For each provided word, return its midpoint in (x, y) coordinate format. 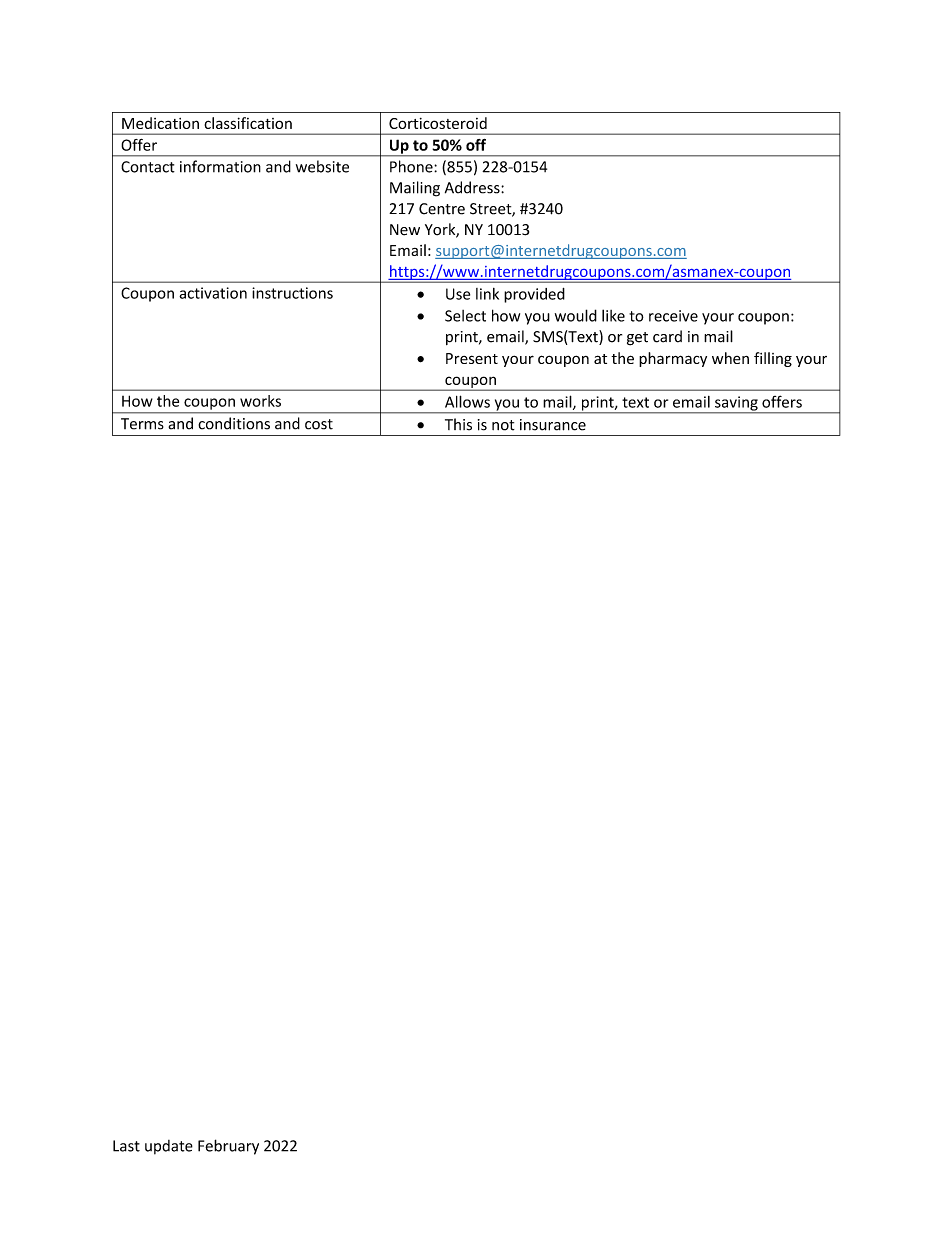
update (169, 1147)
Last (126, 1146)
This (458, 424)
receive (673, 316)
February (228, 1147)
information (220, 166)
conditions (234, 423)
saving (736, 404)
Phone (412, 166)
